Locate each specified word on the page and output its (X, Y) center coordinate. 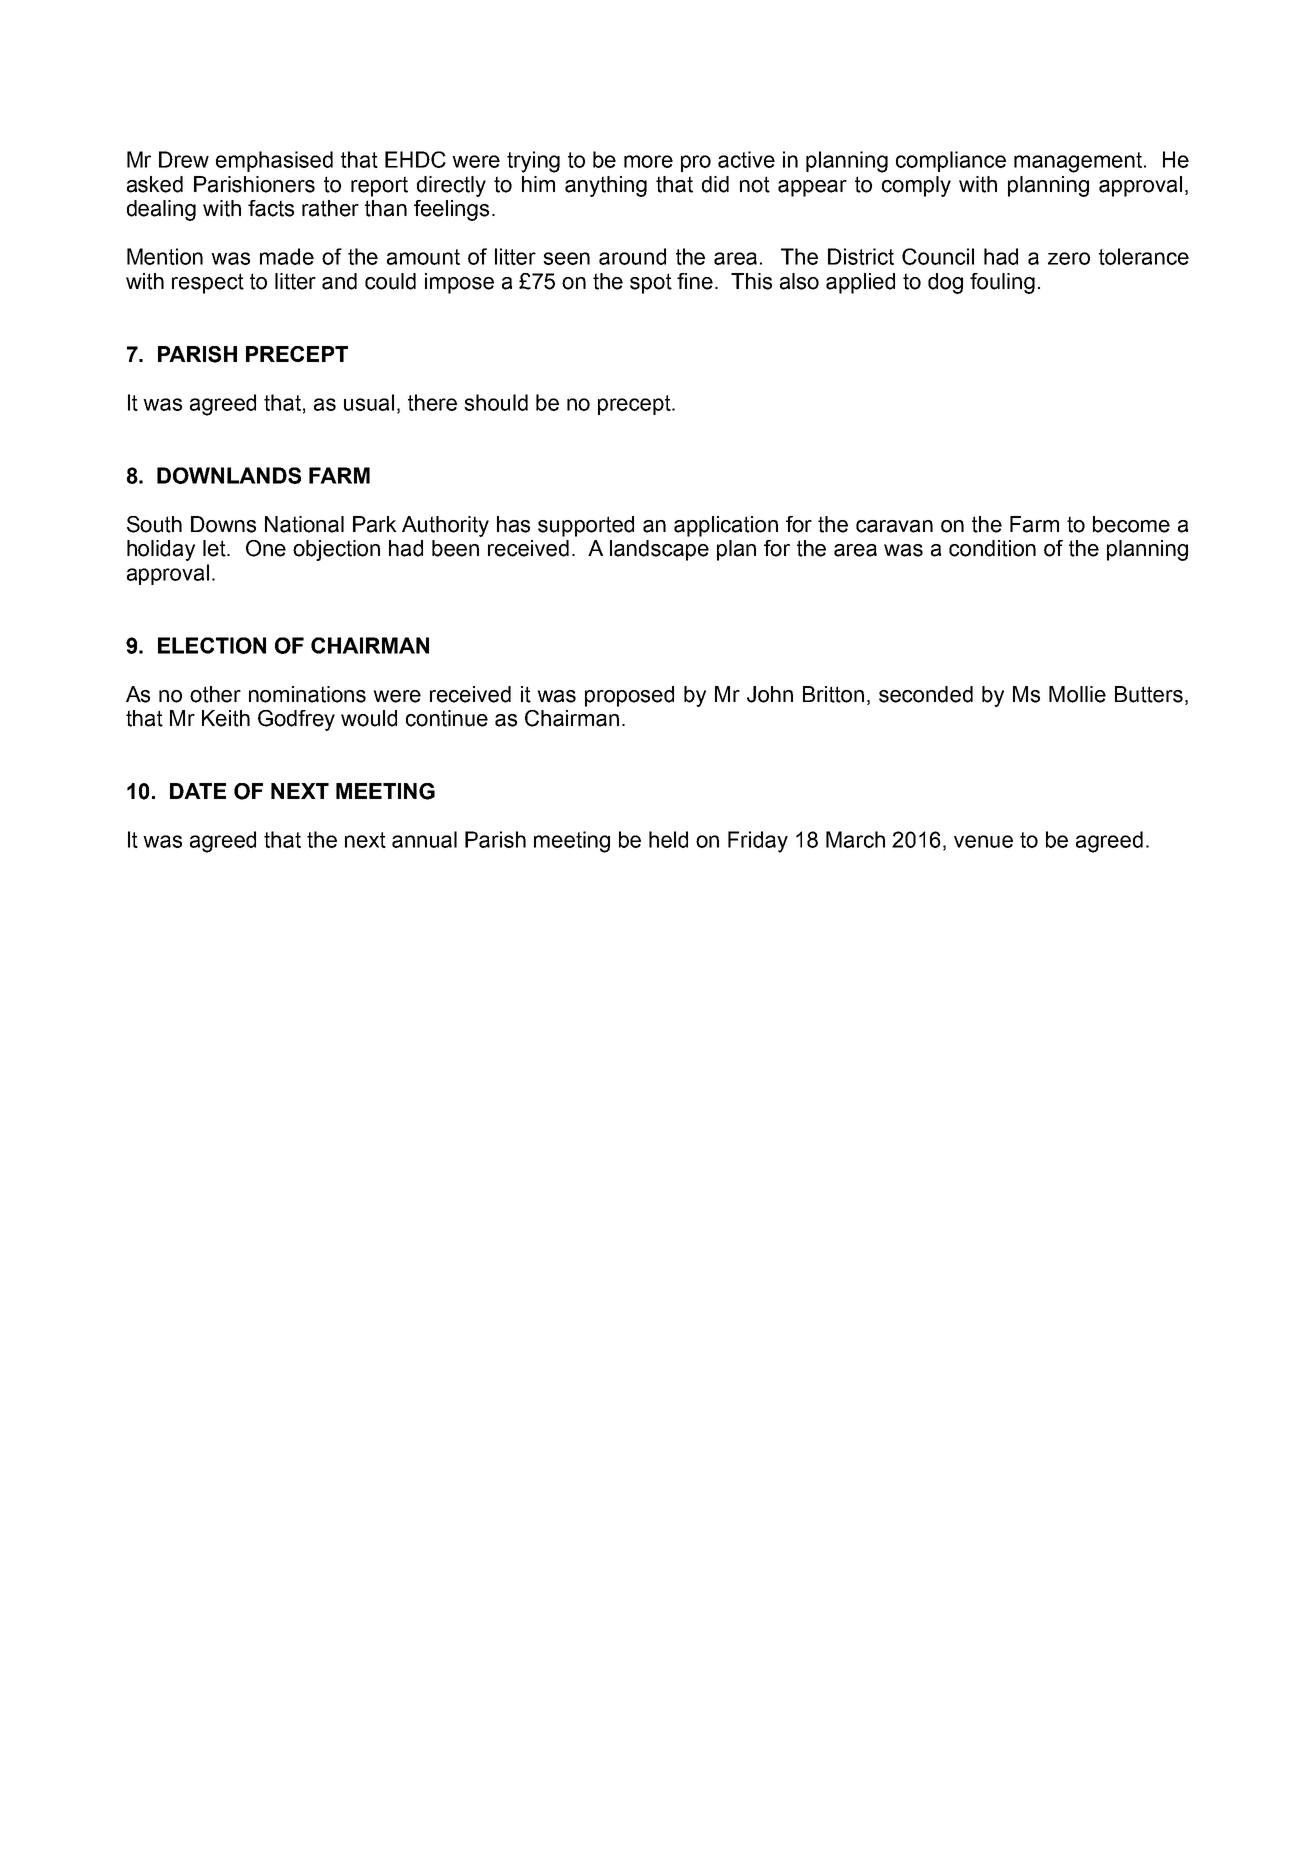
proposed (629, 696)
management (1079, 162)
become (1131, 524)
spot (651, 283)
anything (606, 186)
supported (586, 526)
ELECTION (212, 645)
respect (208, 283)
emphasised (274, 161)
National (304, 524)
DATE (198, 791)
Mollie (1077, 694)
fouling (1002, 283)
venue (983, 841)
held (668, 839)
